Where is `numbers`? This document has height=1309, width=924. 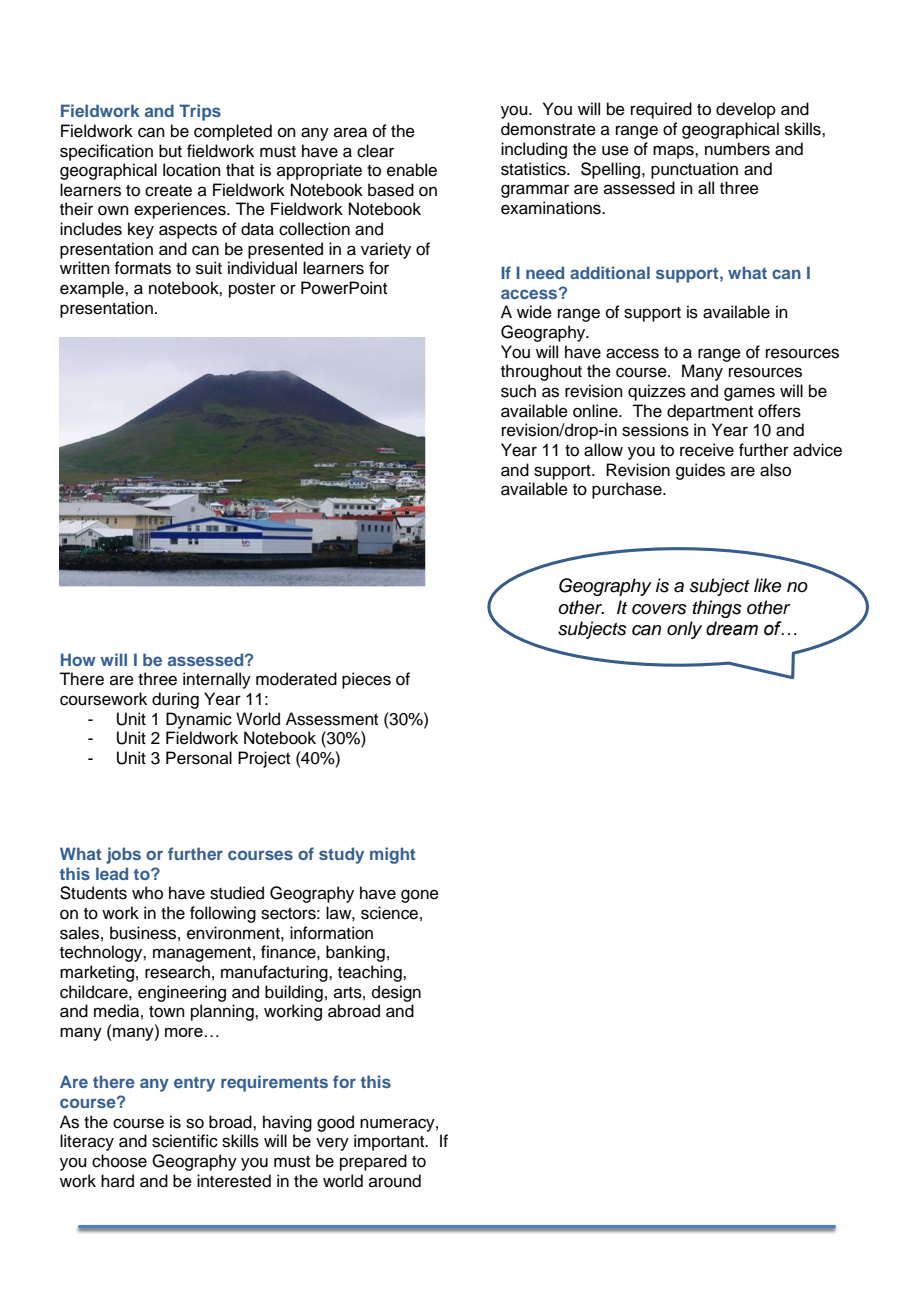 numbers is located at coordinates (737, 149).
